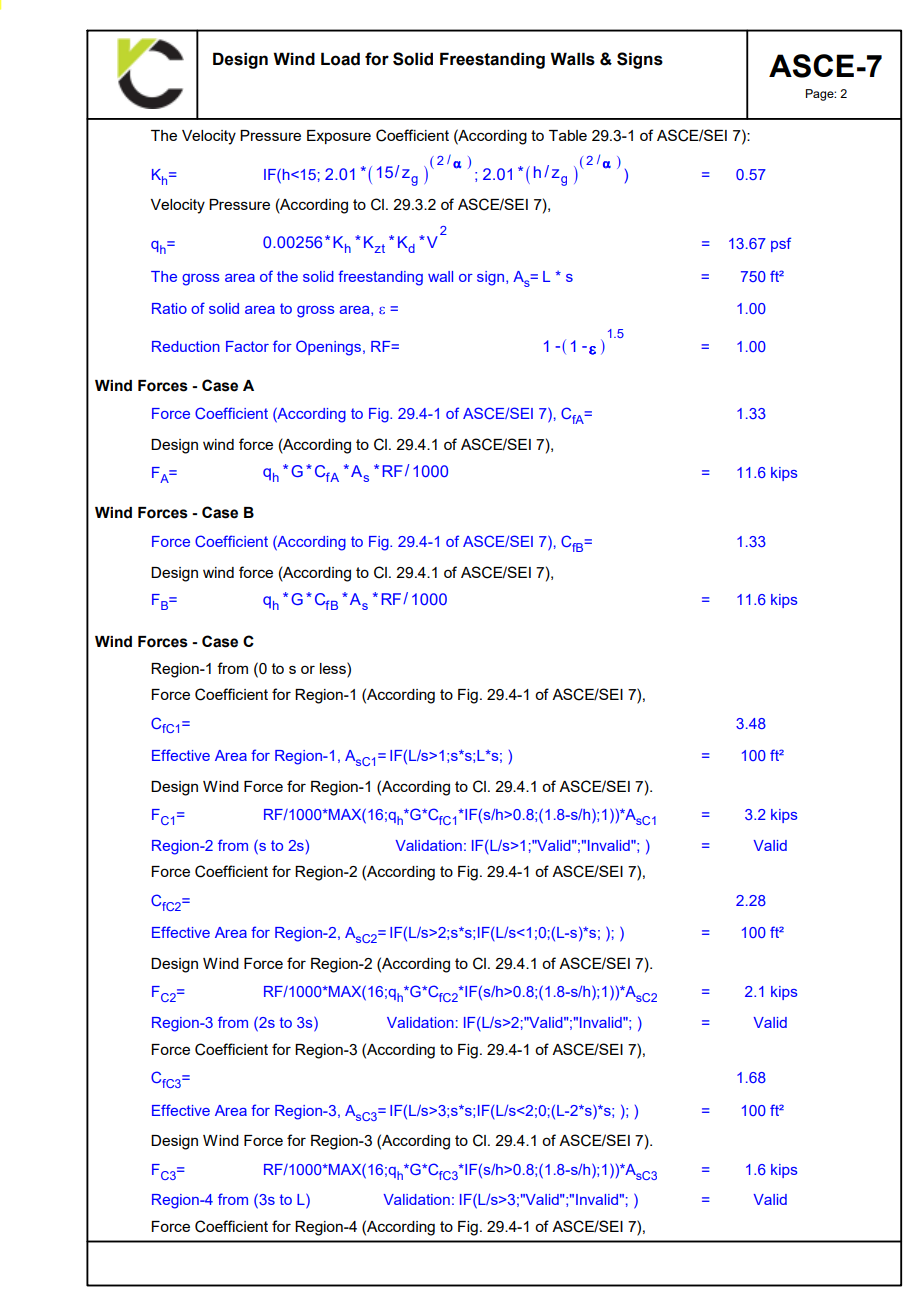 This page has height=1308, width=924. What do you see at coordinates (328, 348) in the page?
I see `Openings` at bounding box center [328, 348].
